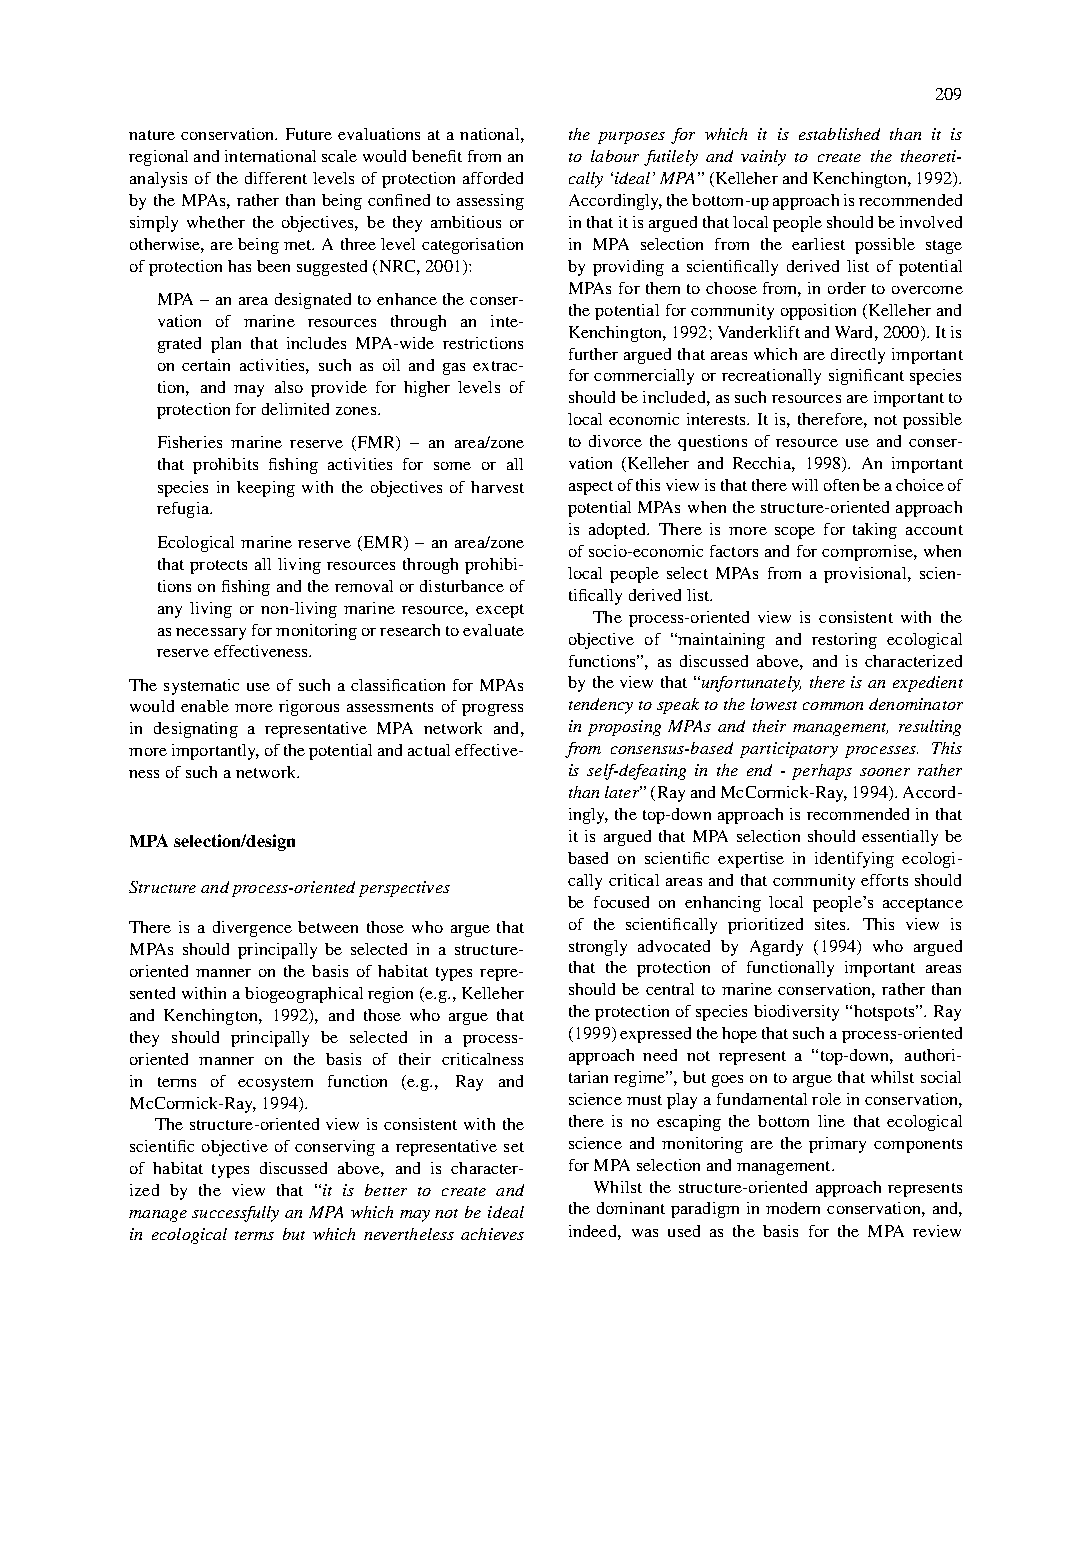 This image has height=1544, width=1091. I want to click on systematic, so click(201, 687).
